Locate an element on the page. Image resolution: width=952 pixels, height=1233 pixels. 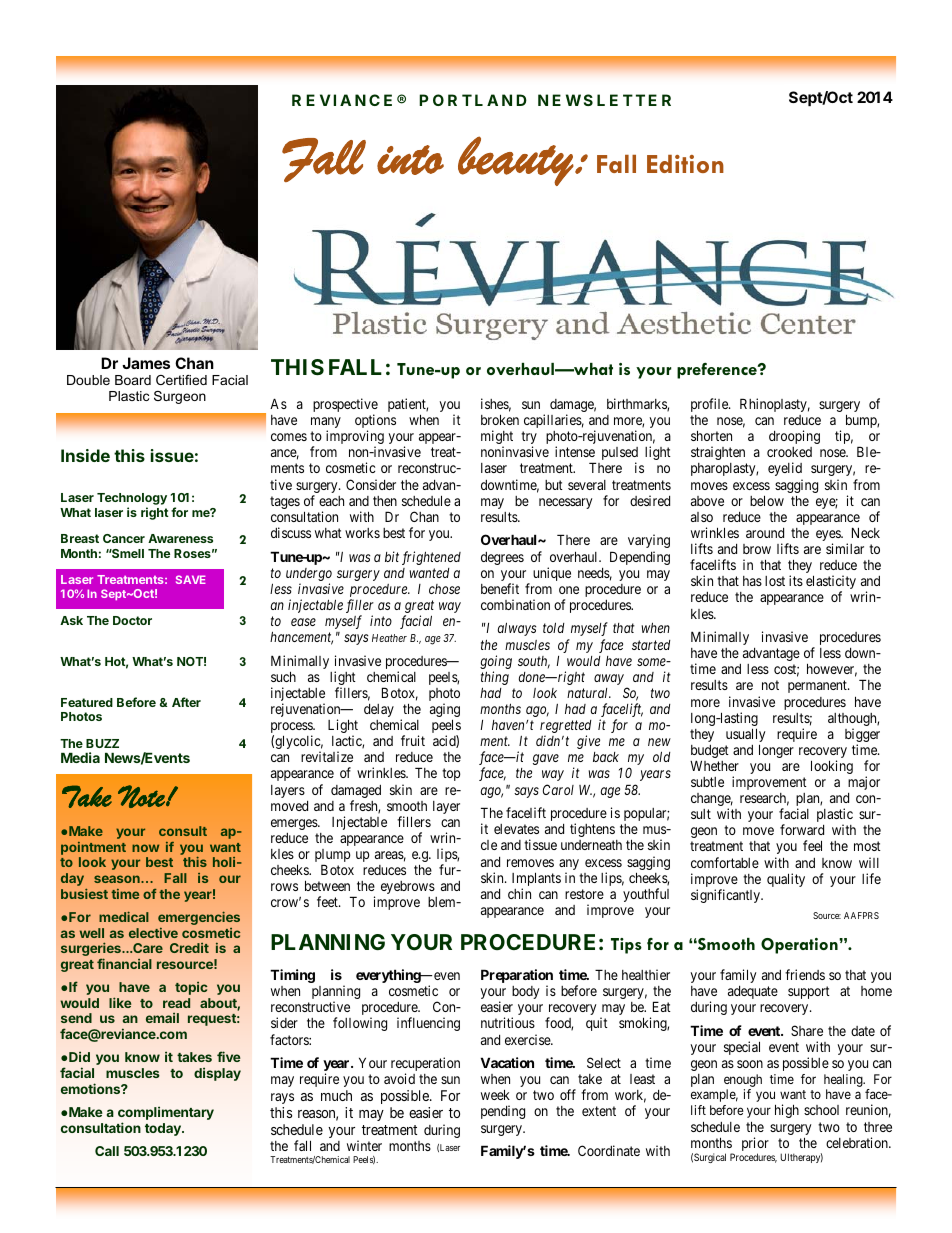
emergencies is located at coordinates (199, 918).
